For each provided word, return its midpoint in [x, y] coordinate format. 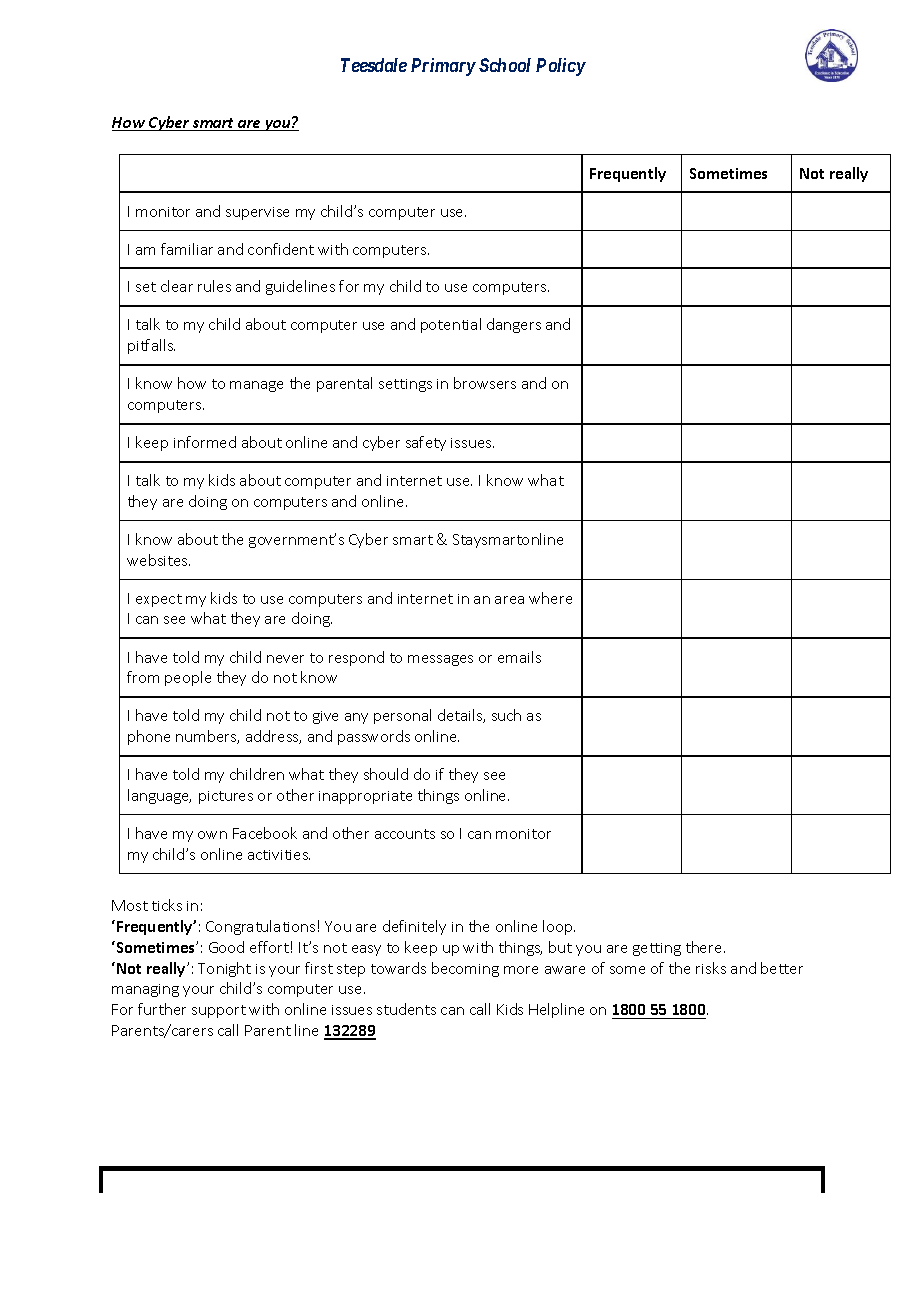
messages [440, 660]
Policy [561, 67]
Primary [443, 67]
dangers [514, 325]
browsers [485, 383]
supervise [257, 213]
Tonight [224, 969]
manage [256, 386]
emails [519, 657]
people [188, 678]
